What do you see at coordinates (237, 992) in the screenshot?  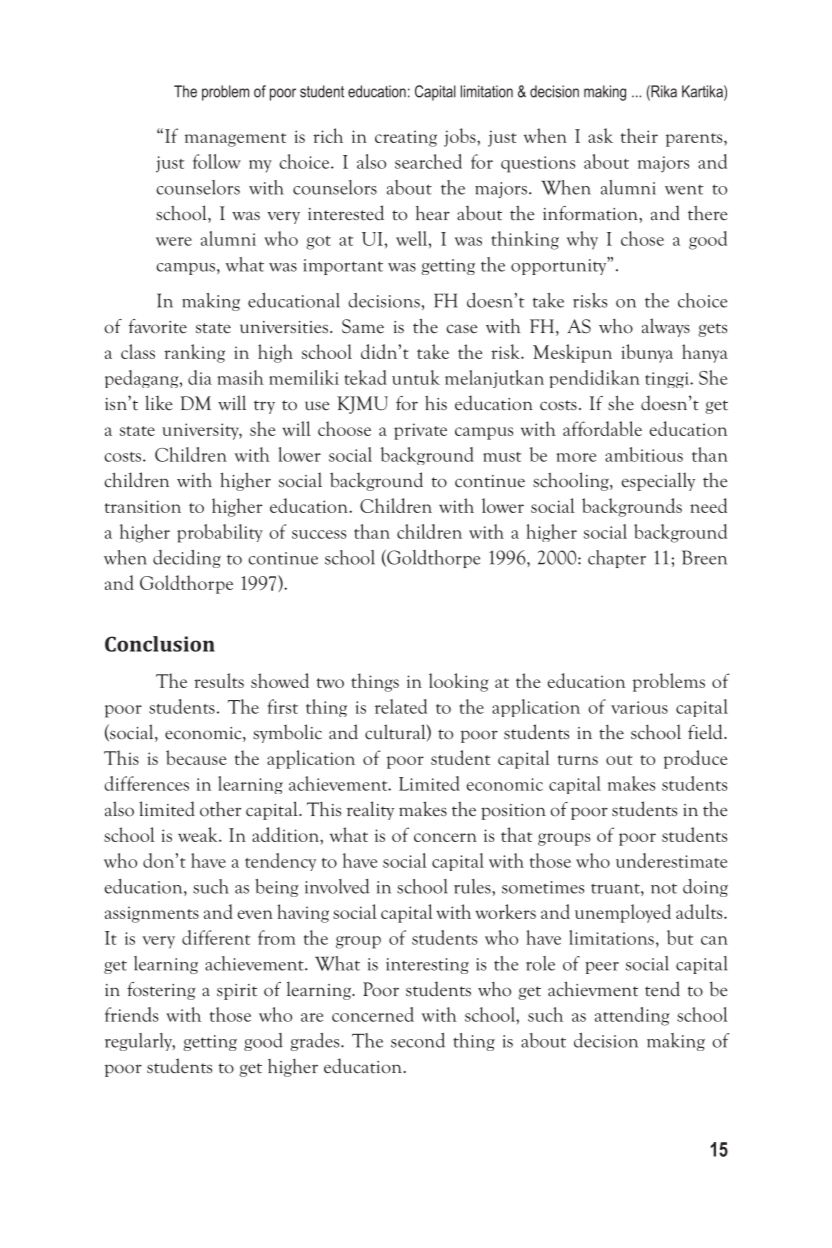 I see `spirit` at bounding box center [237, 992].
